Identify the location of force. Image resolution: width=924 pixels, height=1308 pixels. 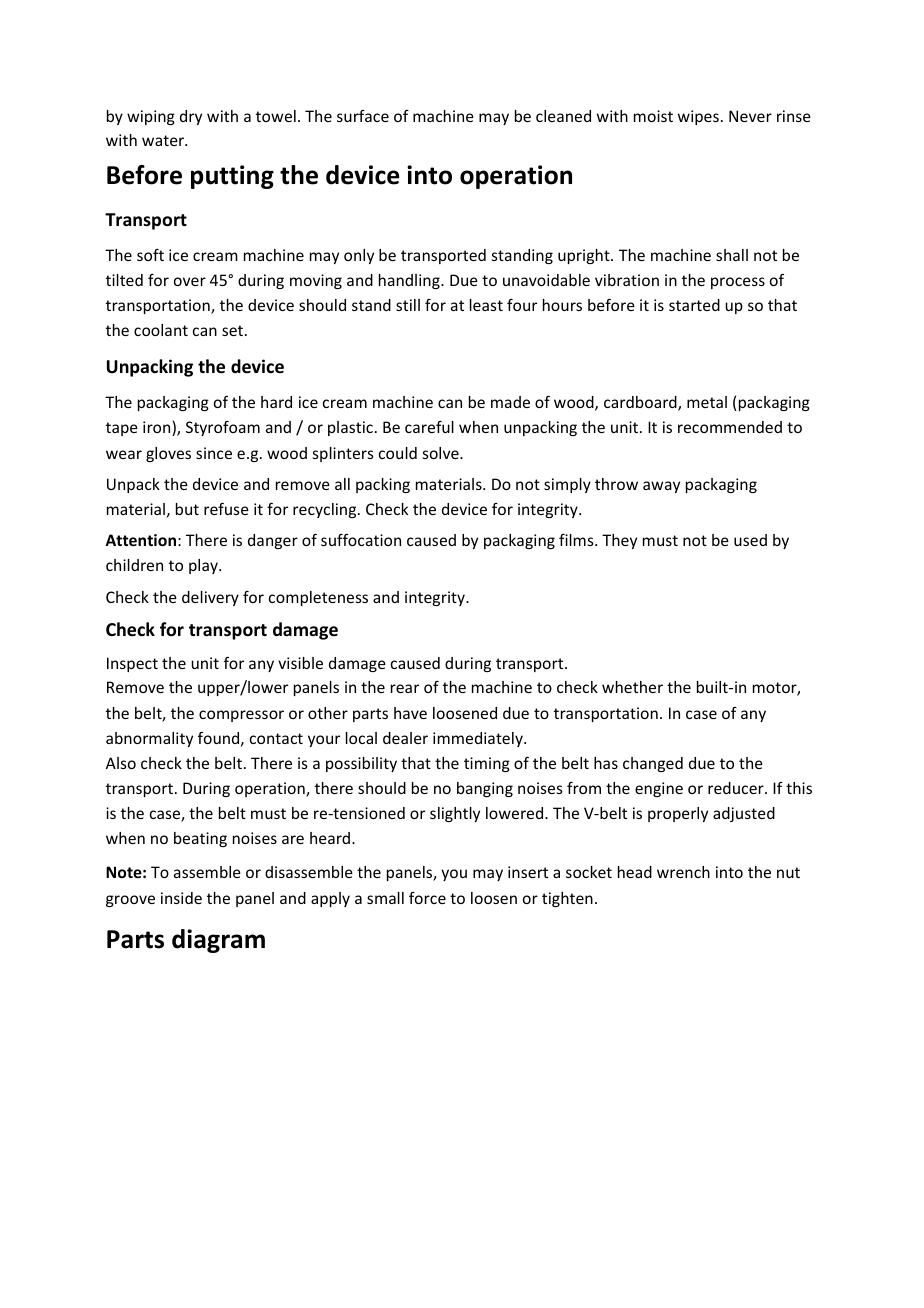
(427, 898).
